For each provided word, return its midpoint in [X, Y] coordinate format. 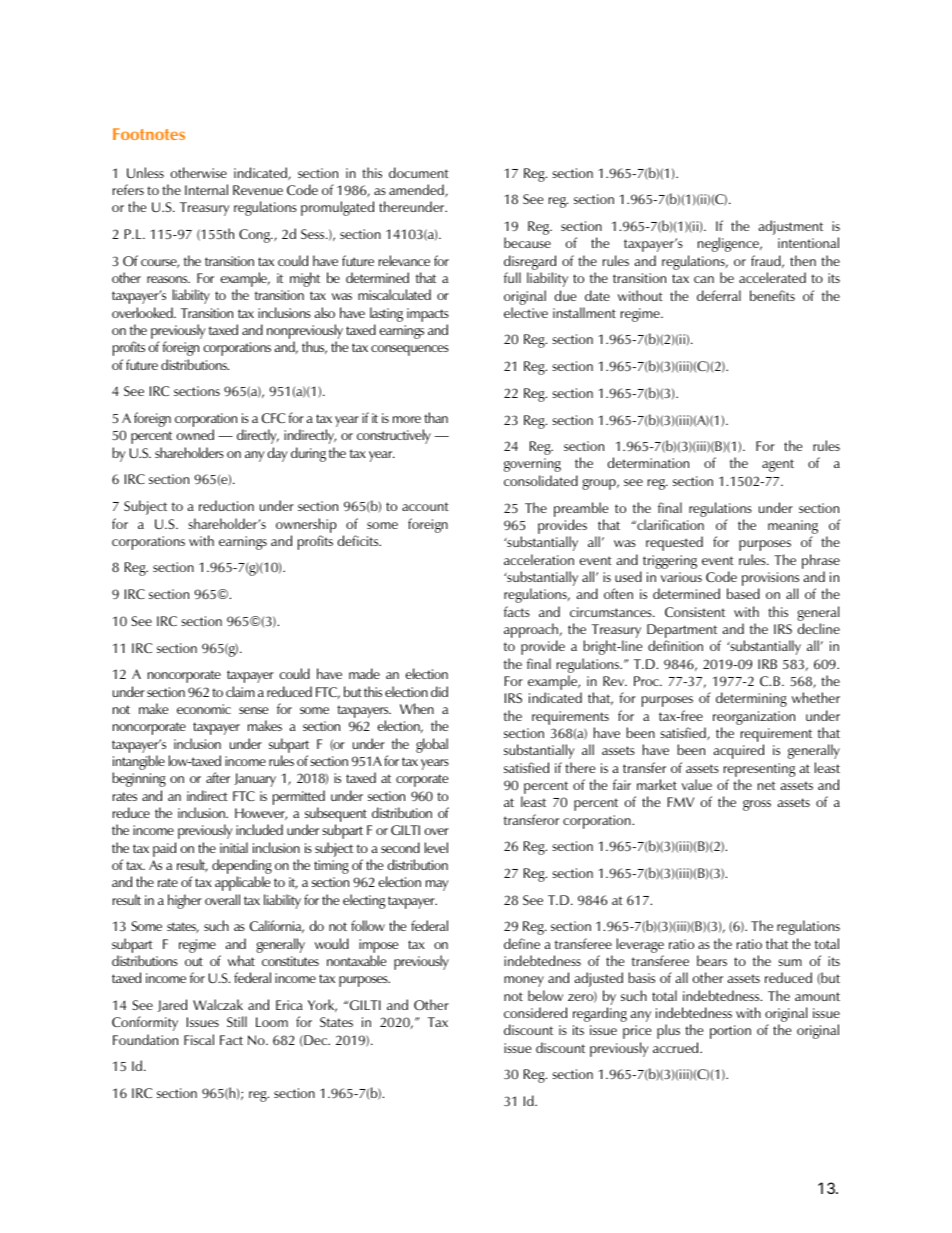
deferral [719, 295]
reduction [226, 505]
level [436, 847]
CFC [273, 418]
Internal [206, 189]
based [743, 593]
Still [237, 1021]
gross [757, 805]
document [419, 172]
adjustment [790, 227]
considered [535, 1012]
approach [532, 632]
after [218, 777]
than [436, 417]
